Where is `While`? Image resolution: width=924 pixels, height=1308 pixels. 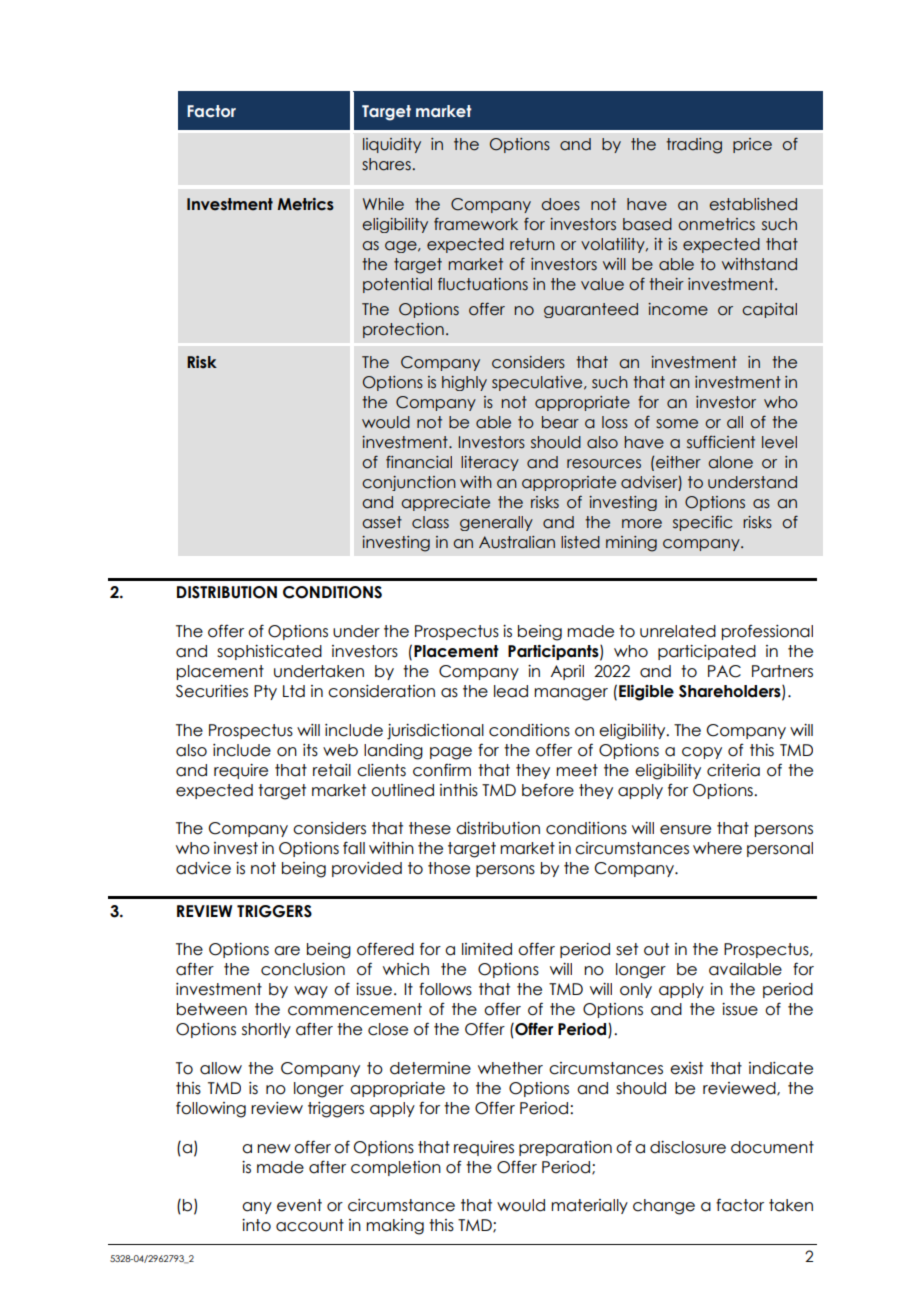
While is located at coordinates (383, 204).
